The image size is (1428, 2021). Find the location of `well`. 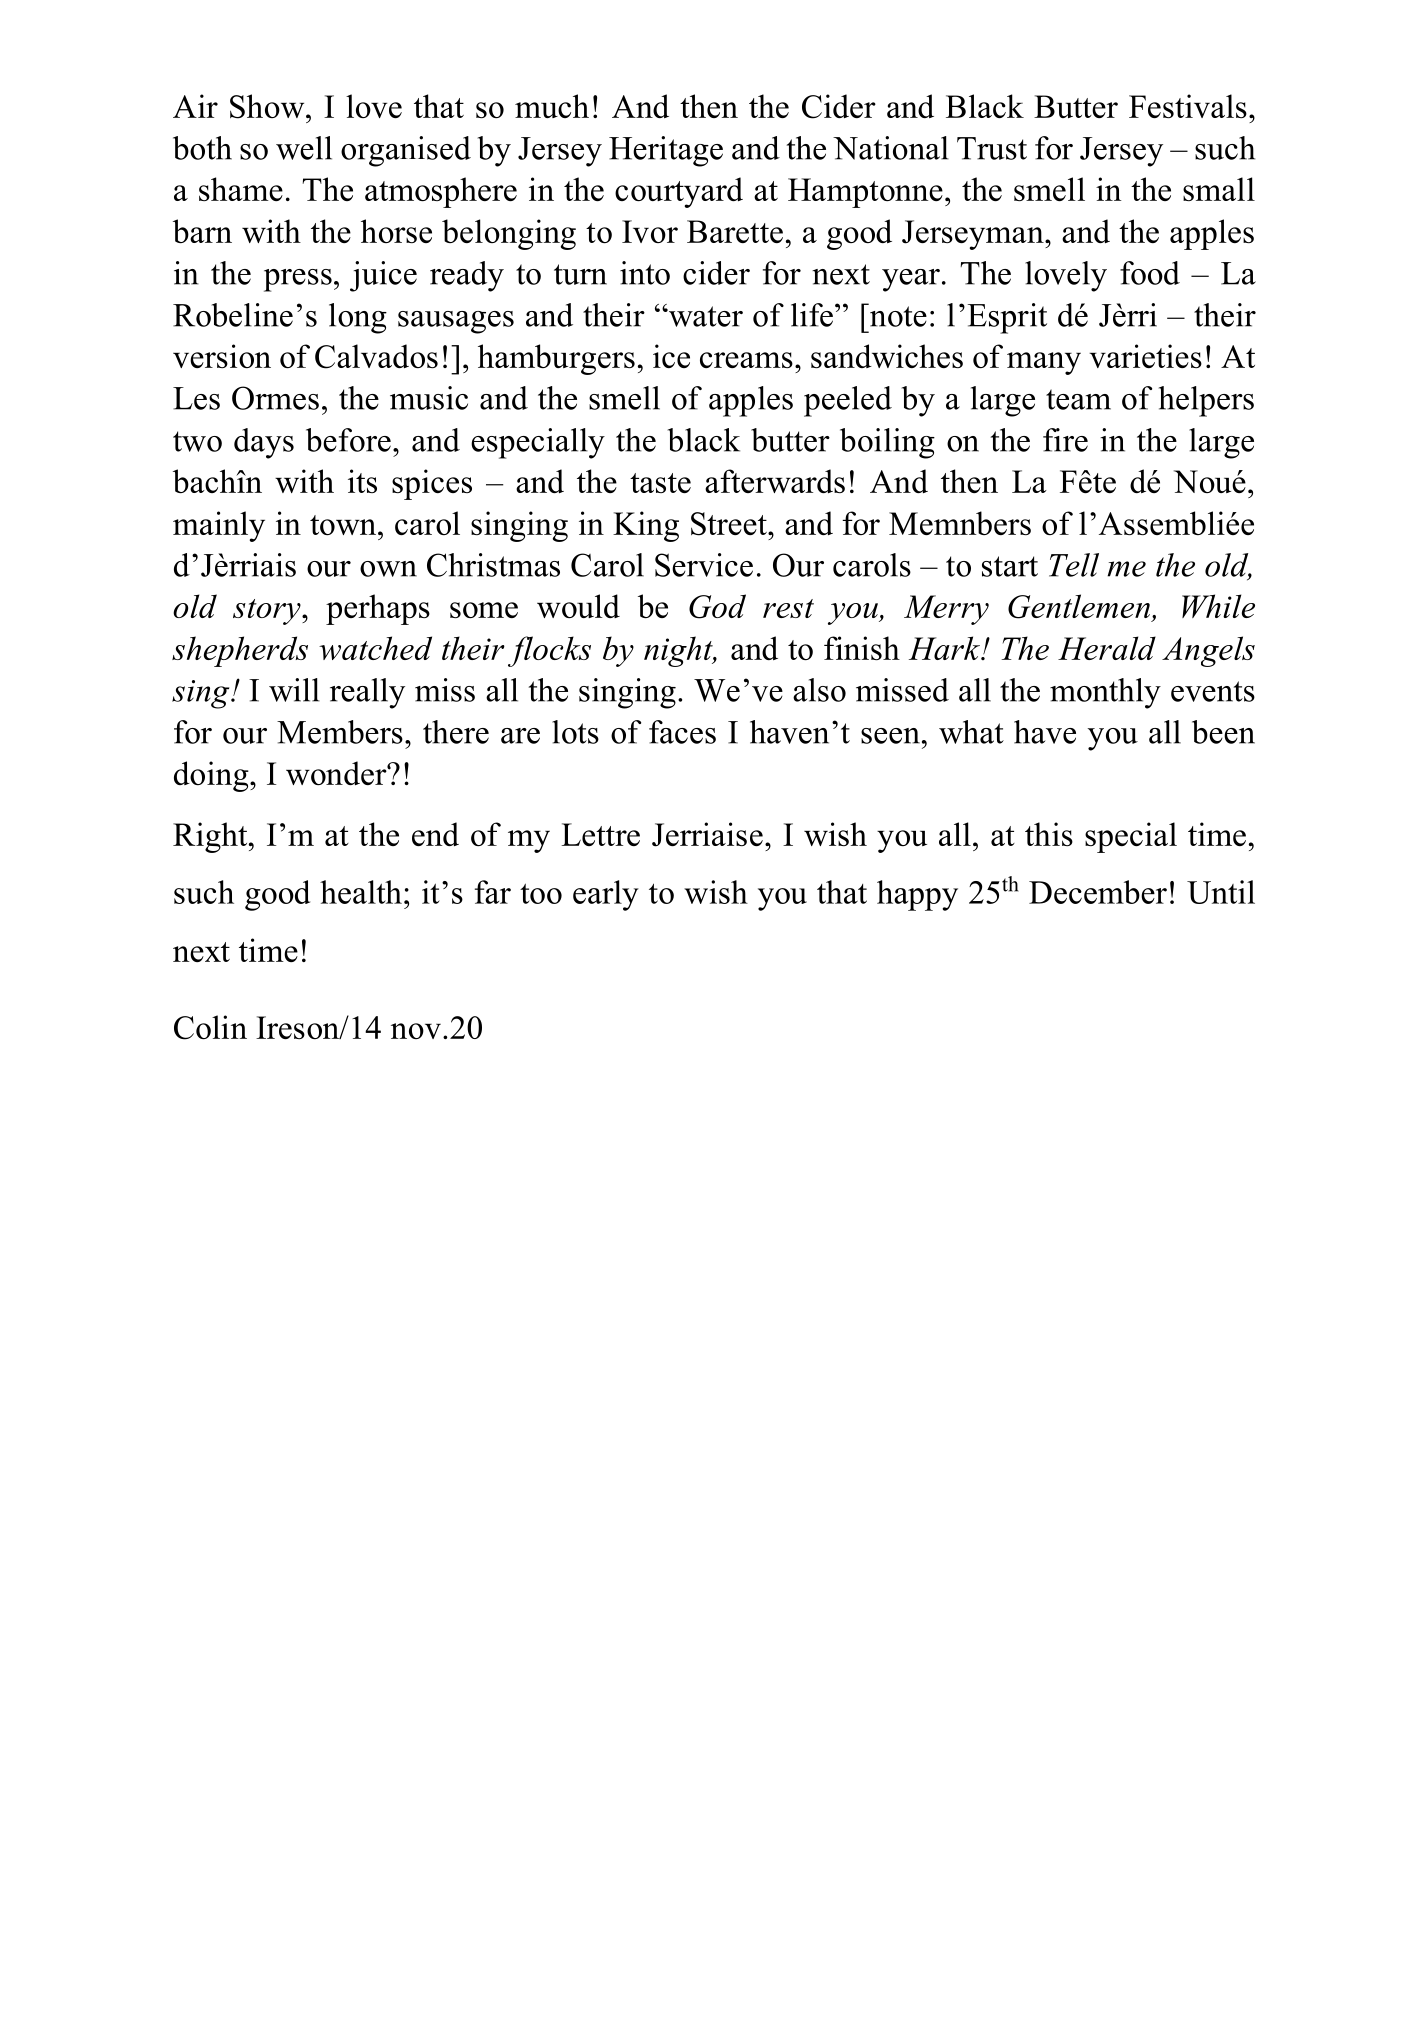

well is located at coordinates (304, 148).
